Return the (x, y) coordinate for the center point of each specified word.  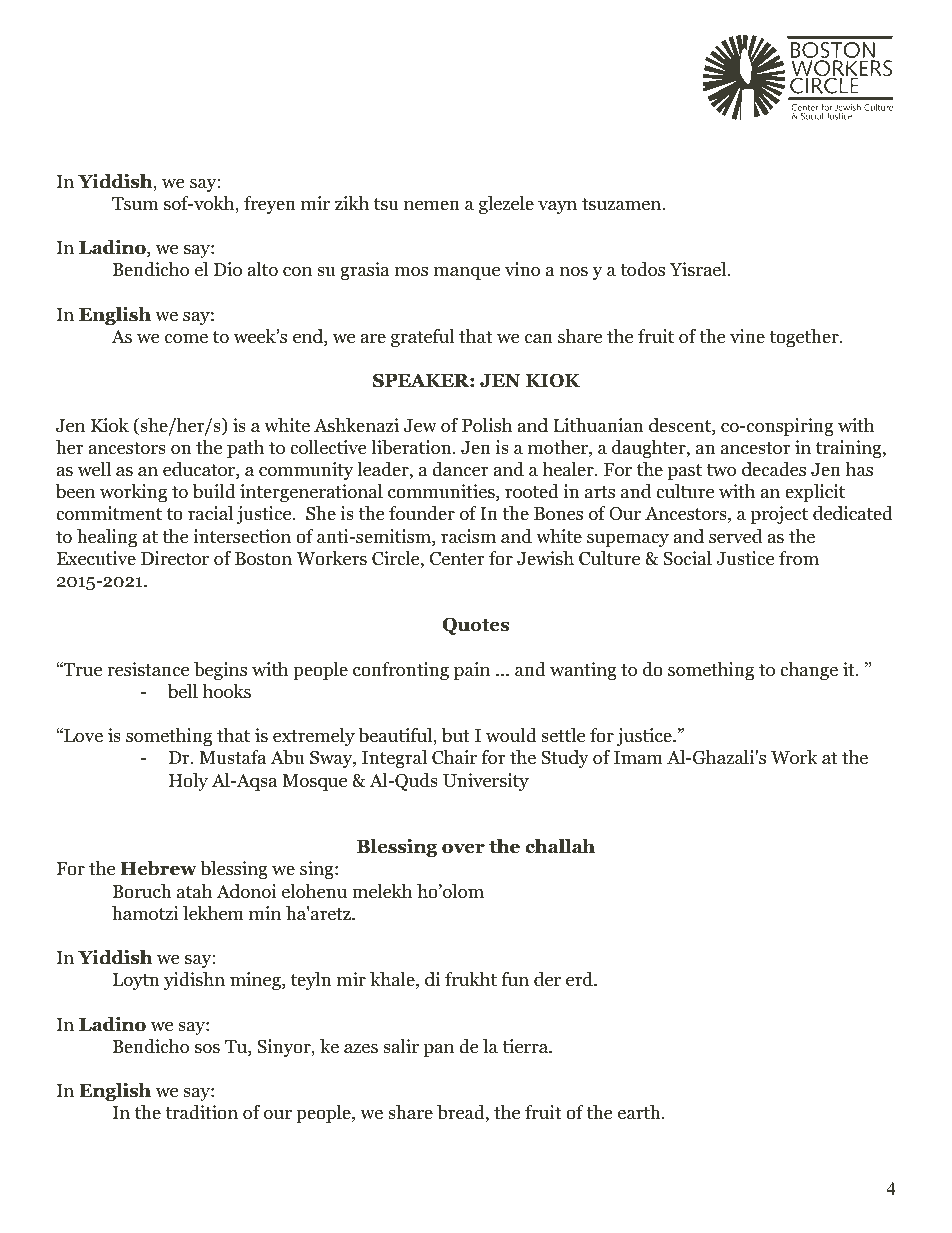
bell (183, 691)
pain (472, 671)
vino (522, 269)
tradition (201, 1112)
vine (747, 336)
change (809, 671)
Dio (228, 269)
